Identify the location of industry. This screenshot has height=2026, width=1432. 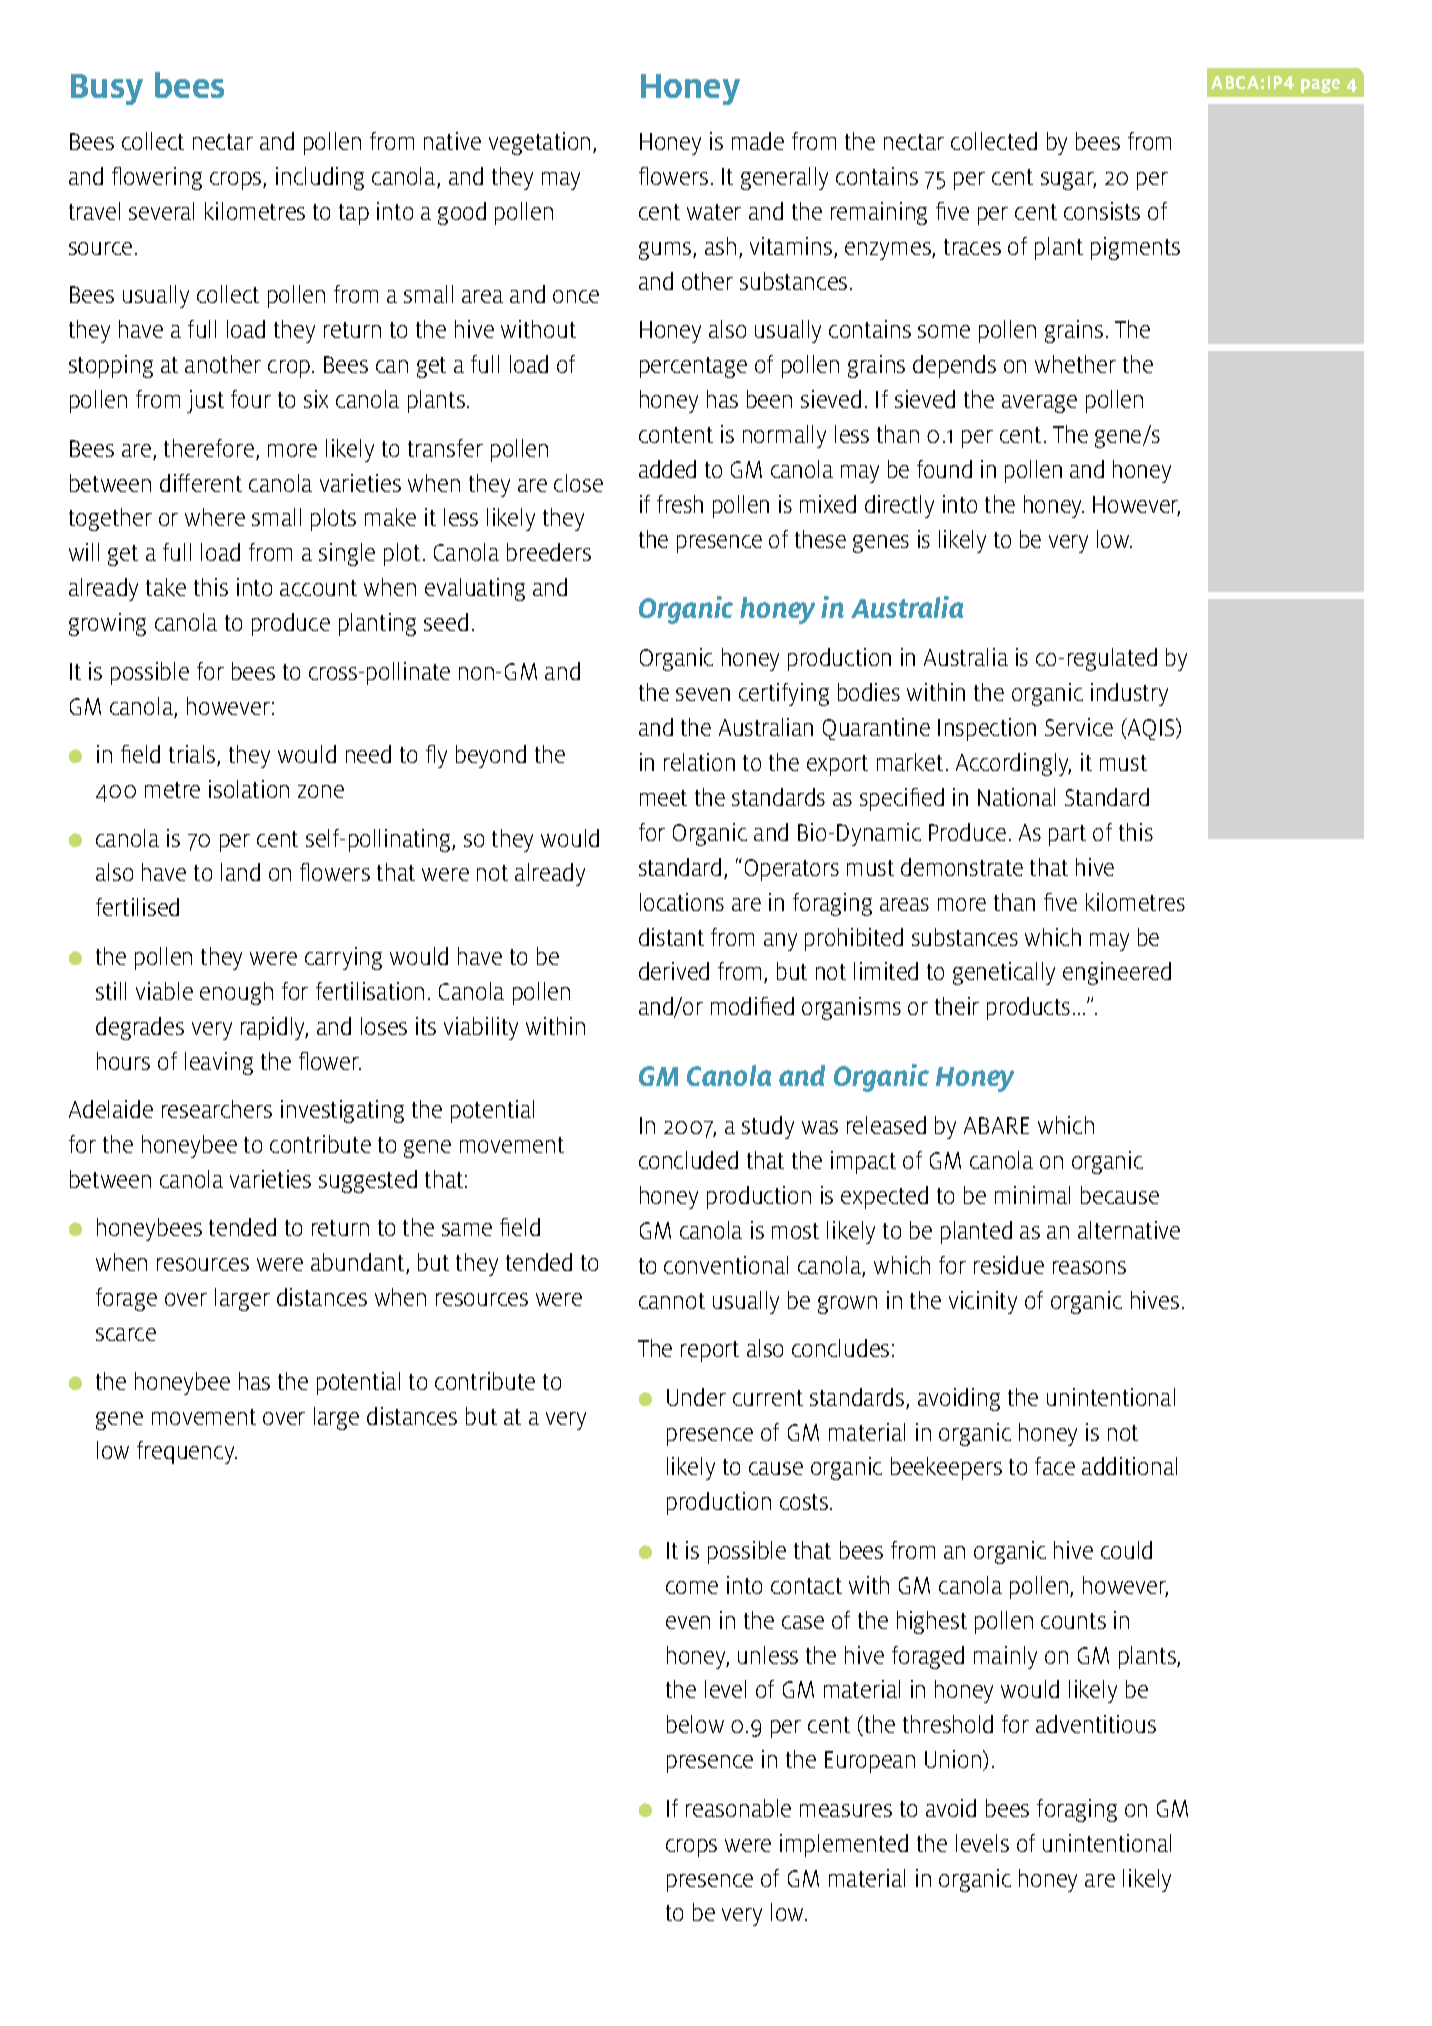
(1129, 694).
